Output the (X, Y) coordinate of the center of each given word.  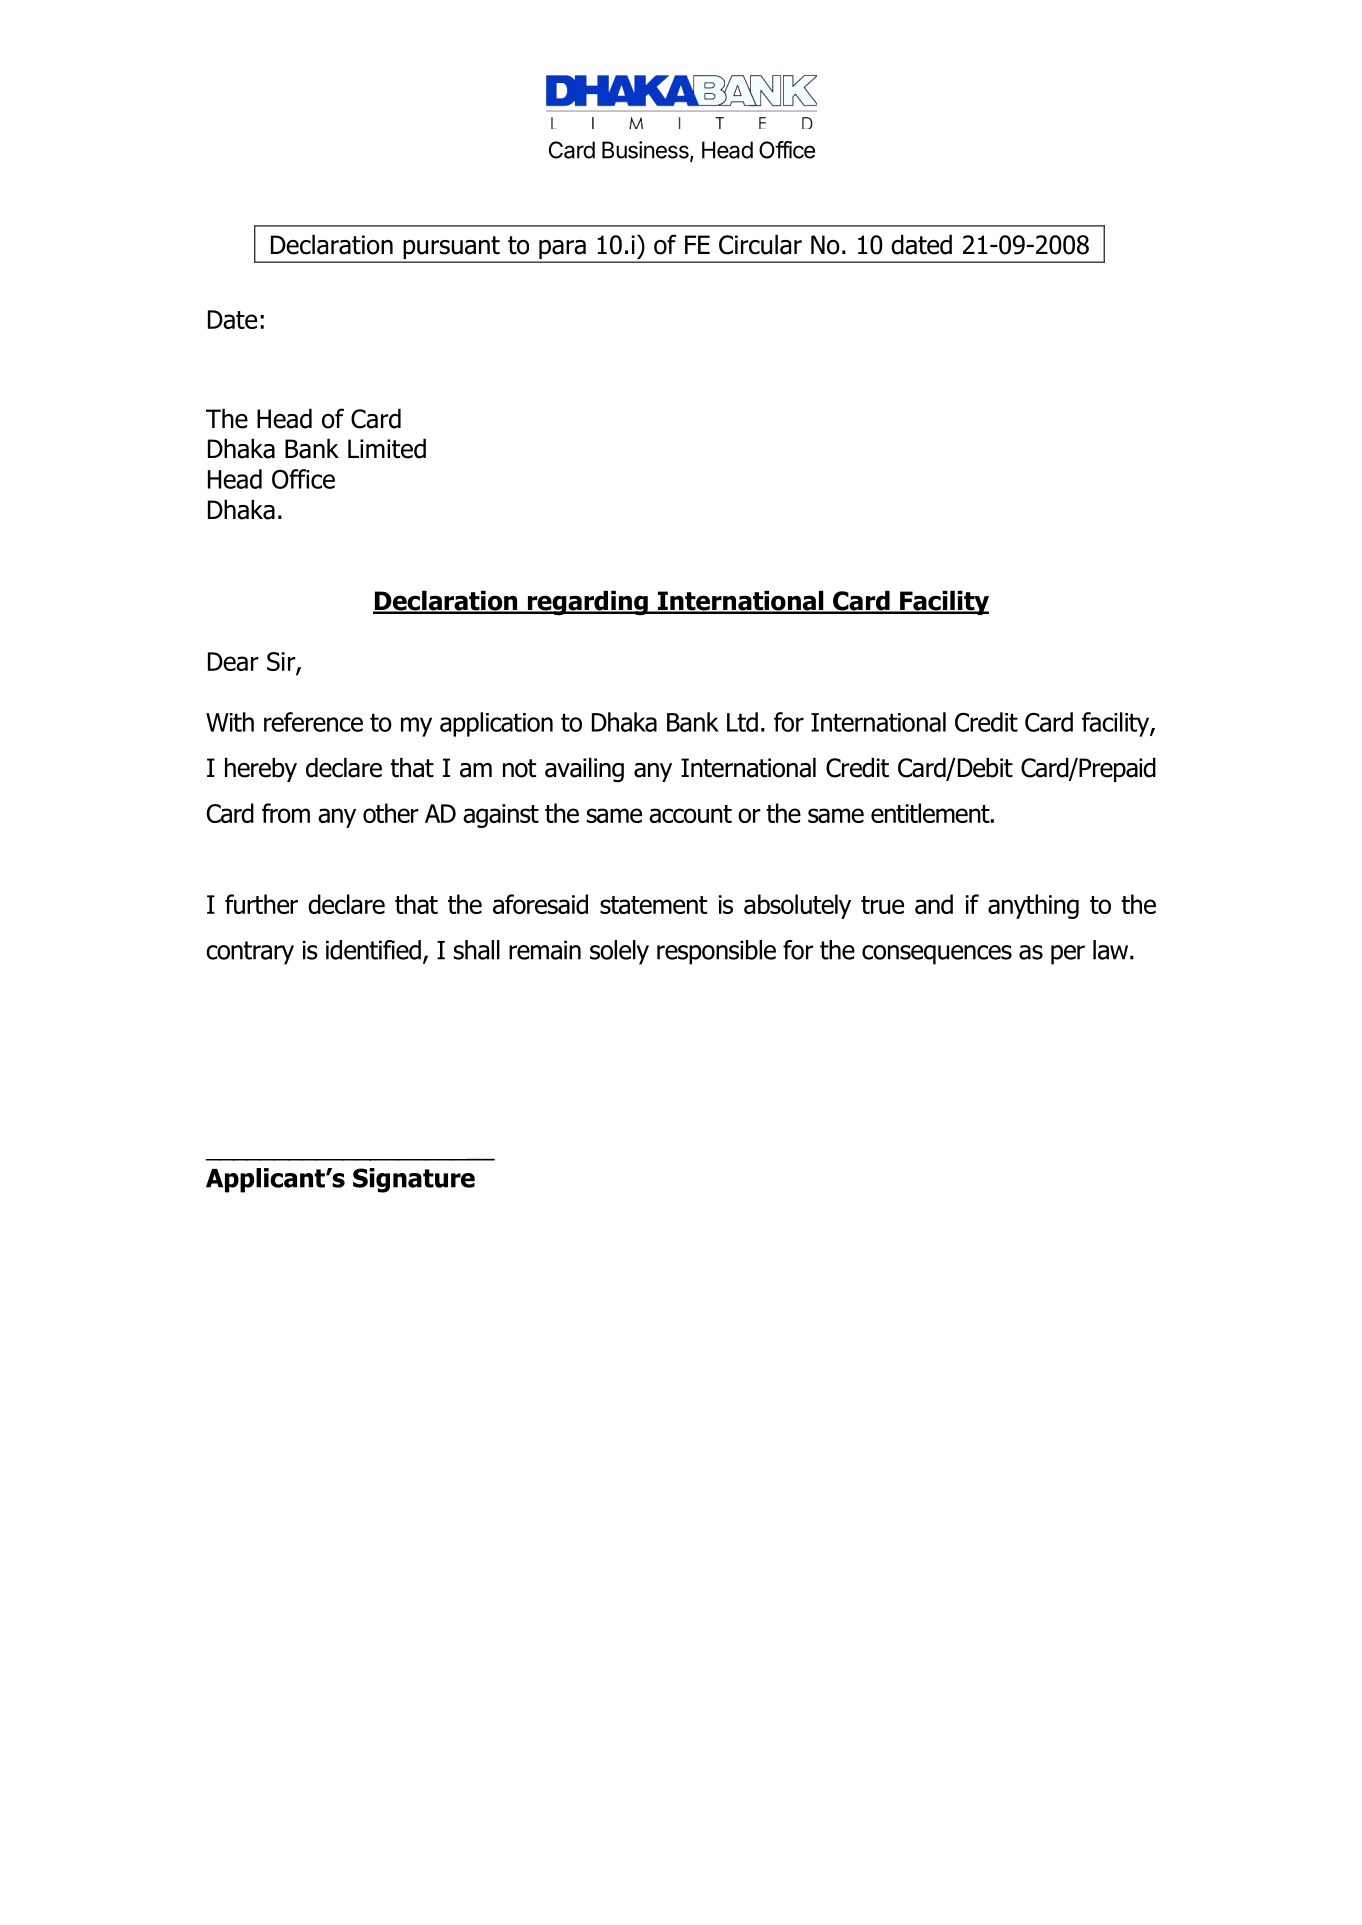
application (496, 724)
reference (313, 722)
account (690, 814)
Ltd (742, 722)
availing (584, 770)
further (261, 904)
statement (653, 905)
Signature (414, 1180)
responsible (716, 952)
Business (646, 151)
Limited (387, 449)
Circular (760, 245)
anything (1033, 906)
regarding (587, 603)
